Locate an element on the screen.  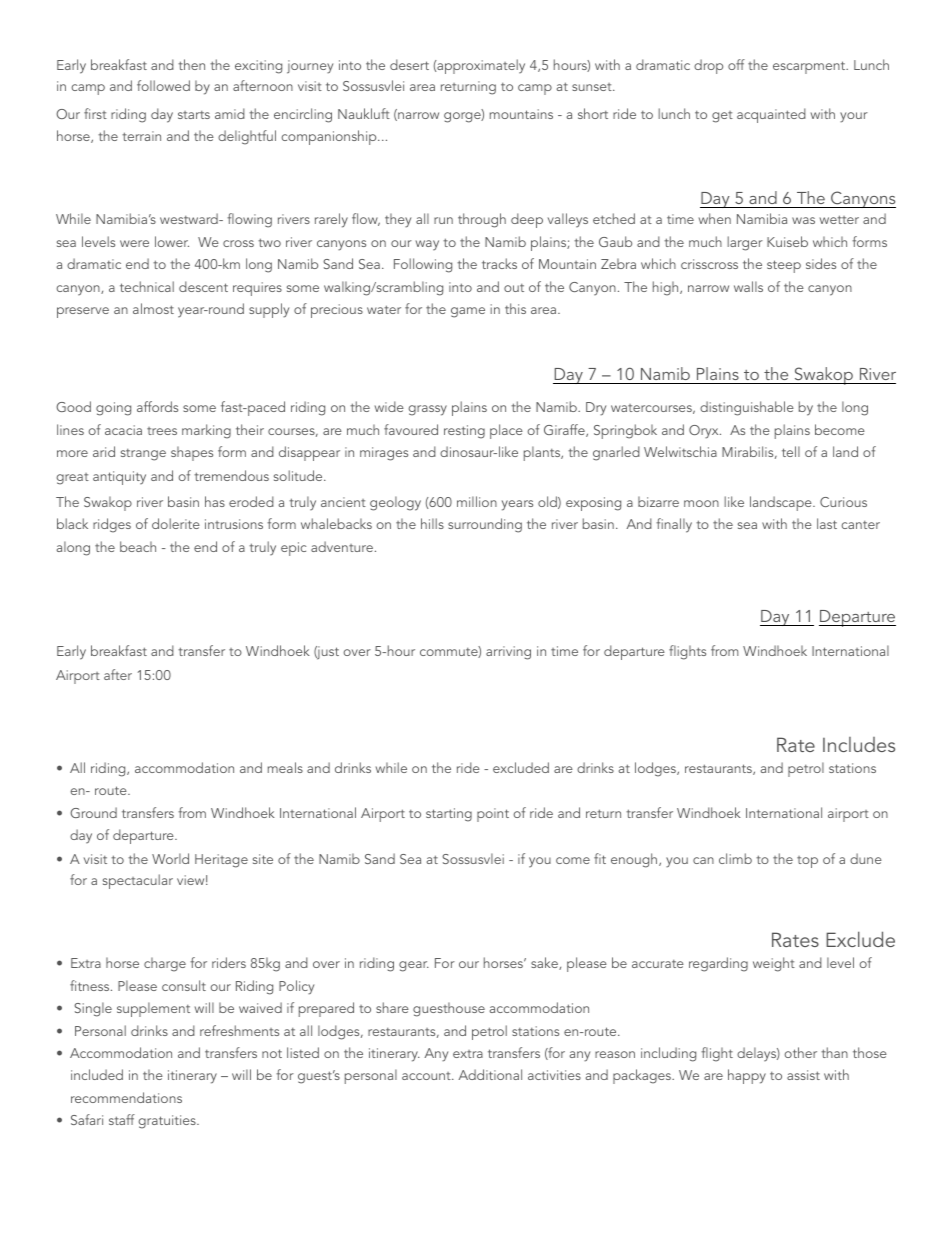
last is located at coordinates (827, 523).
